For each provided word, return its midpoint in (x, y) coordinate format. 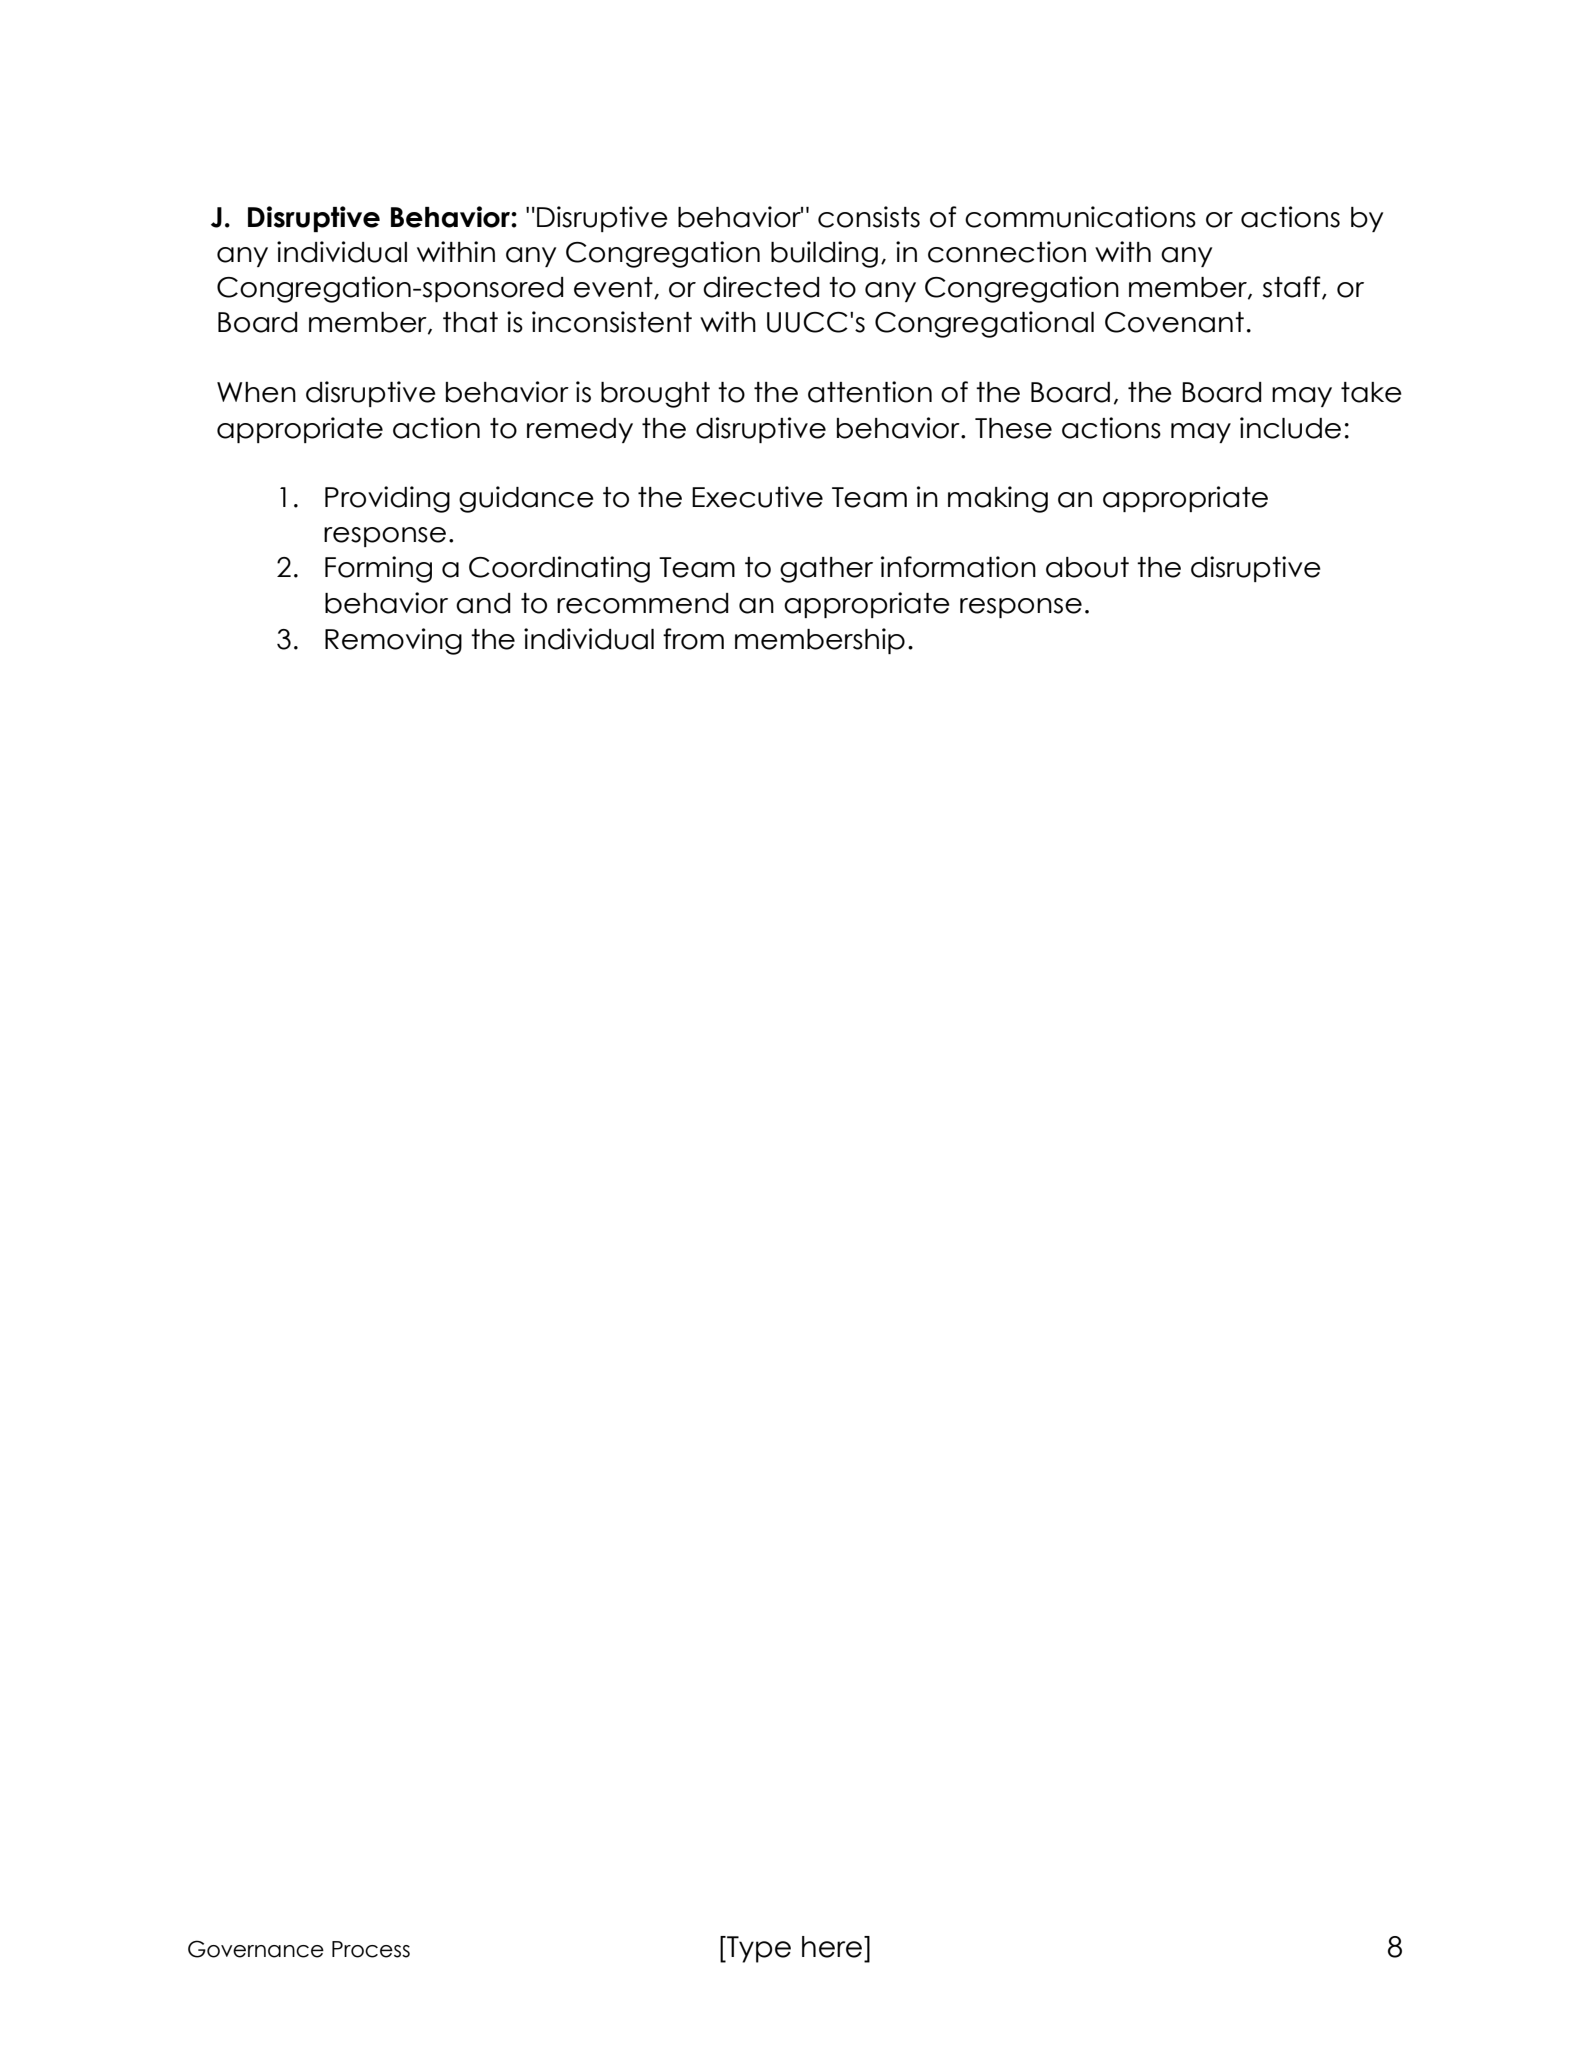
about (1087, 567)
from (693, 639)
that (470, 322)
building (824, 254)
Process (371, 1949)
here (833, 1947)
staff (1293, 288)
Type (758, 1949)
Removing (393, 641)
